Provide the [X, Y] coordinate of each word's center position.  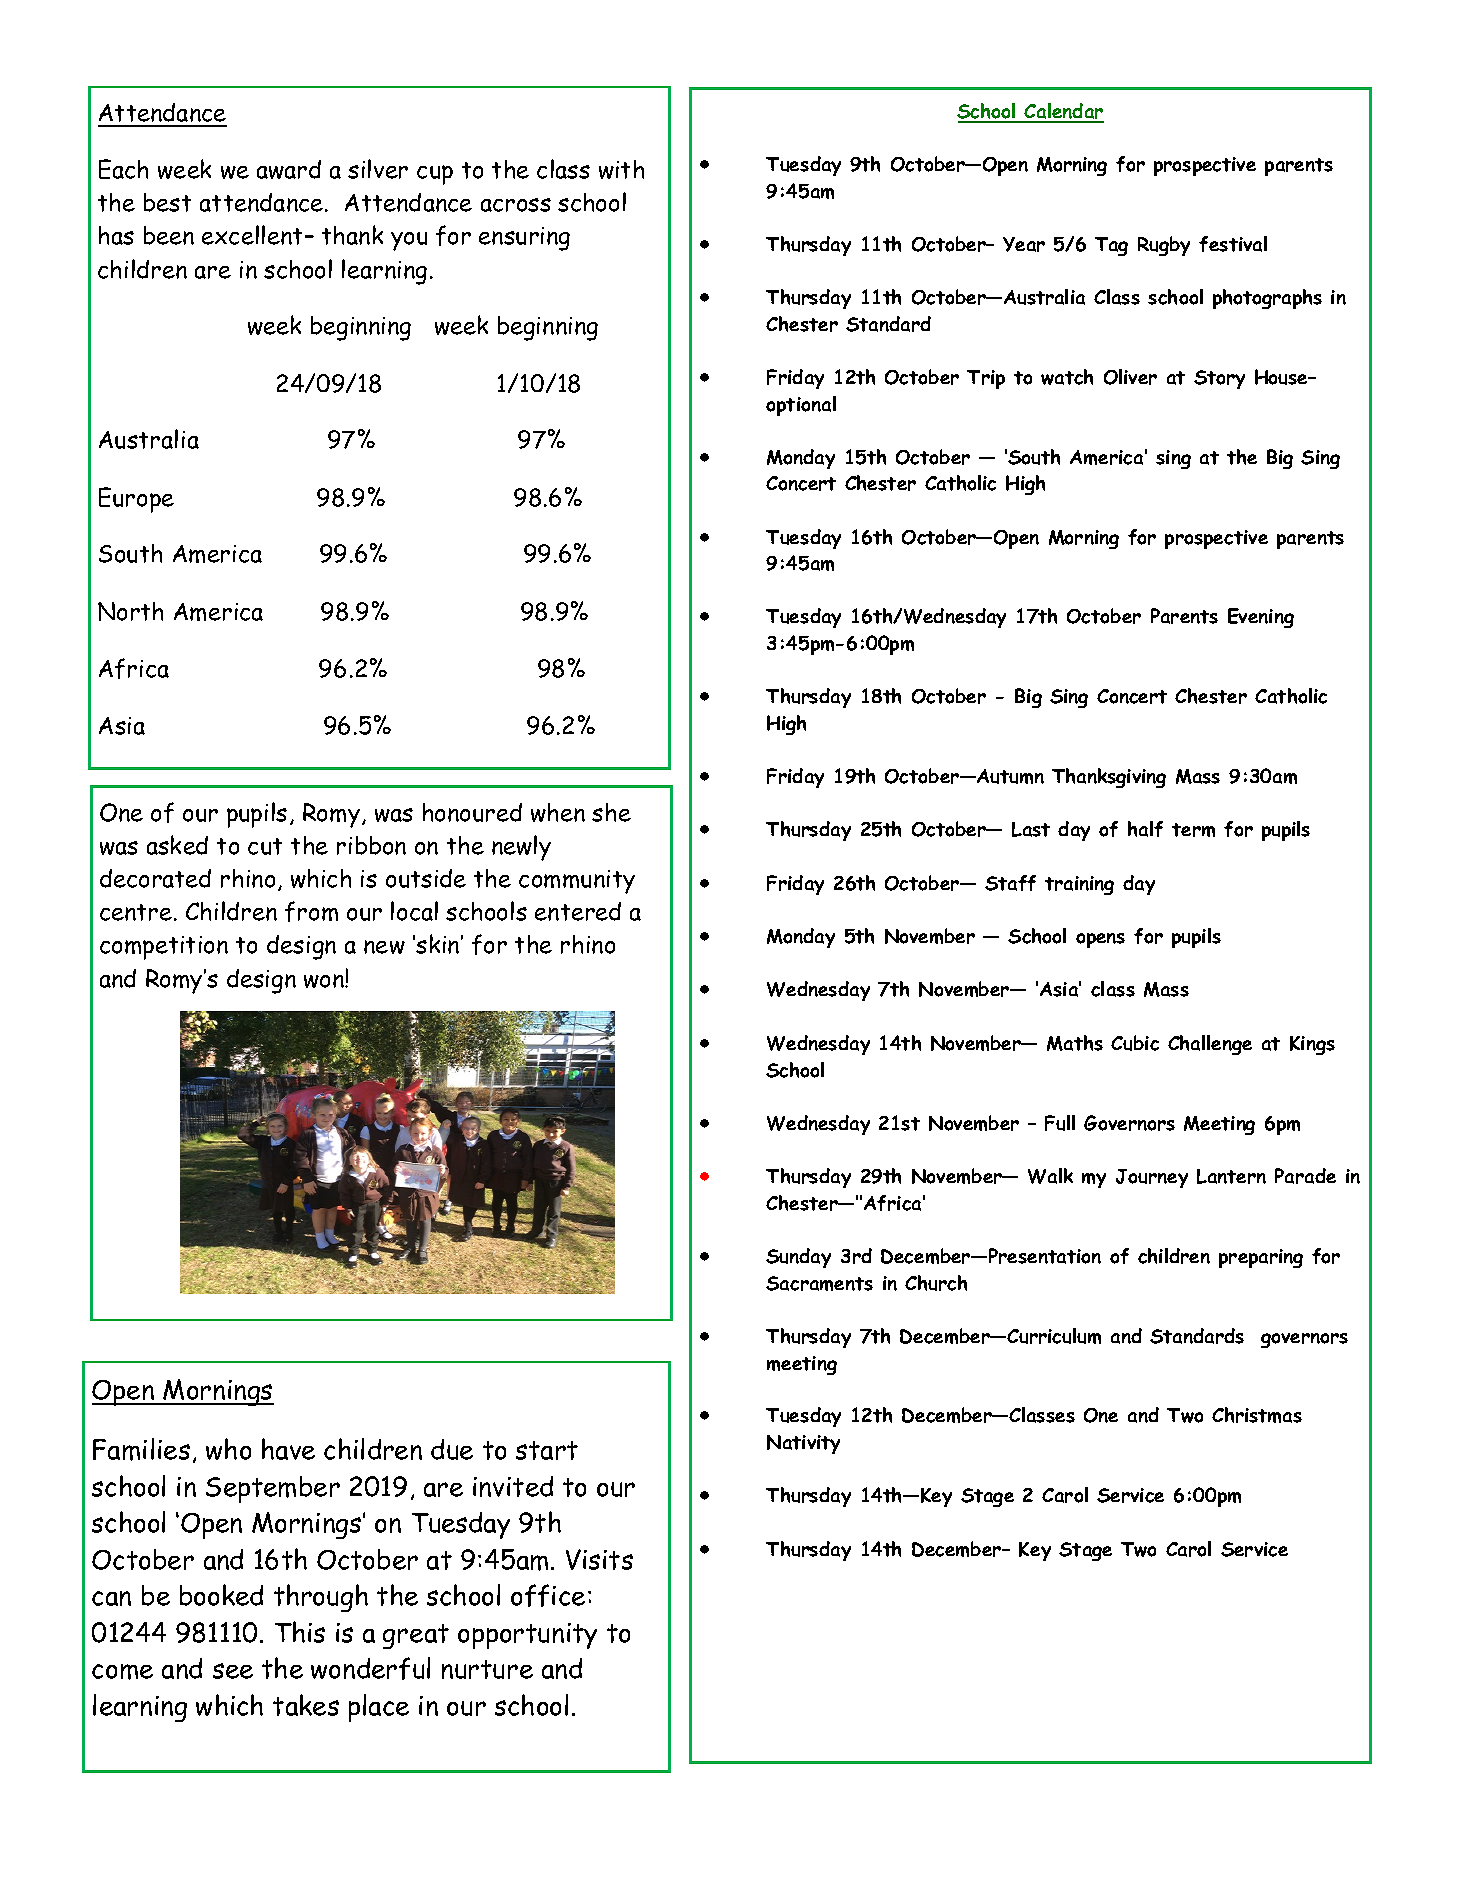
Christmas [1257, 1415]
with [621, 169]
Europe [136, 500]
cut [265, 846]
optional [801, 406]
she [611, 812]
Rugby [1164, 246]
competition [164, 948]
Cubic [1135, 1043]
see [233, 1671]
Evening [1261, 618]
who [228, 1449]
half [1145, 829]
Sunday [798, 1258]
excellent [254, 235]
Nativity [803, 1444]
